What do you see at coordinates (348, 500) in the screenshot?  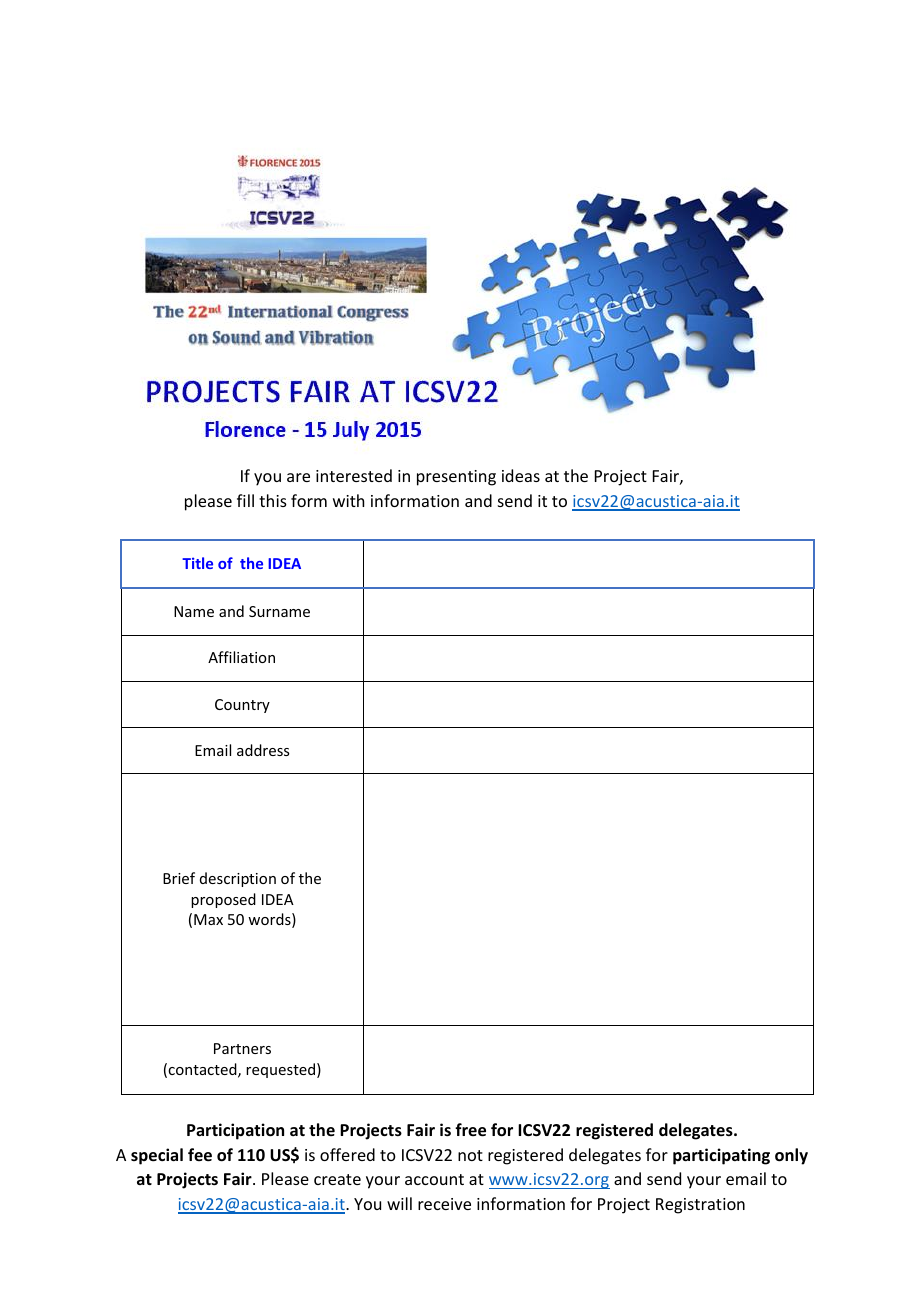 I see `with` at bounding box center [348, 500].
